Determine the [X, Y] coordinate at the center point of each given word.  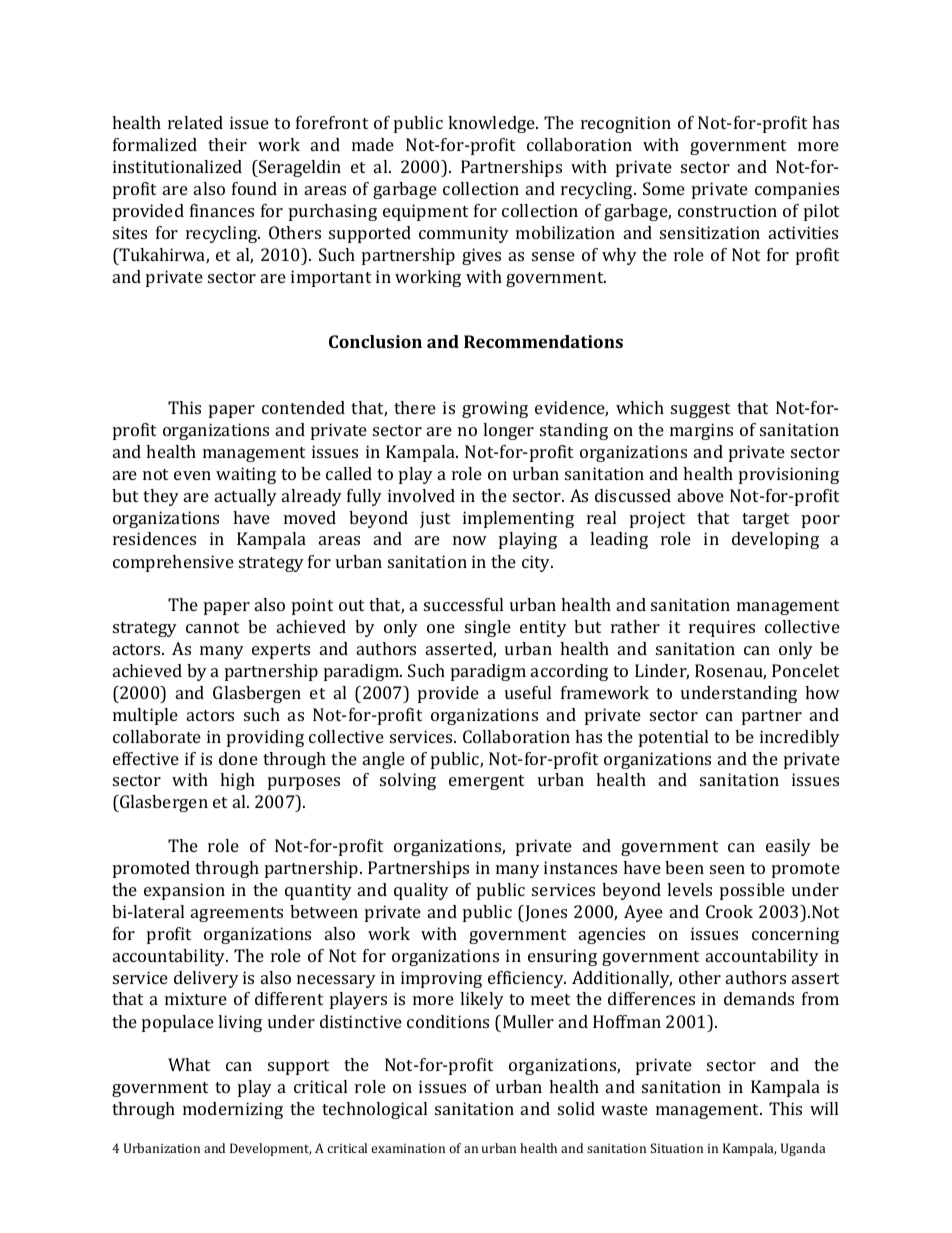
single [488, 628]
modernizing [233, 1110]
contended [303, 407]
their [227, 144]
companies [797, 190]
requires [722, 628]
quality [421, 891]
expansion [184, 891]
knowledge [492, 124]
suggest [700, 410]
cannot [212, 627]
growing [495, 409]
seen [727, 869]
